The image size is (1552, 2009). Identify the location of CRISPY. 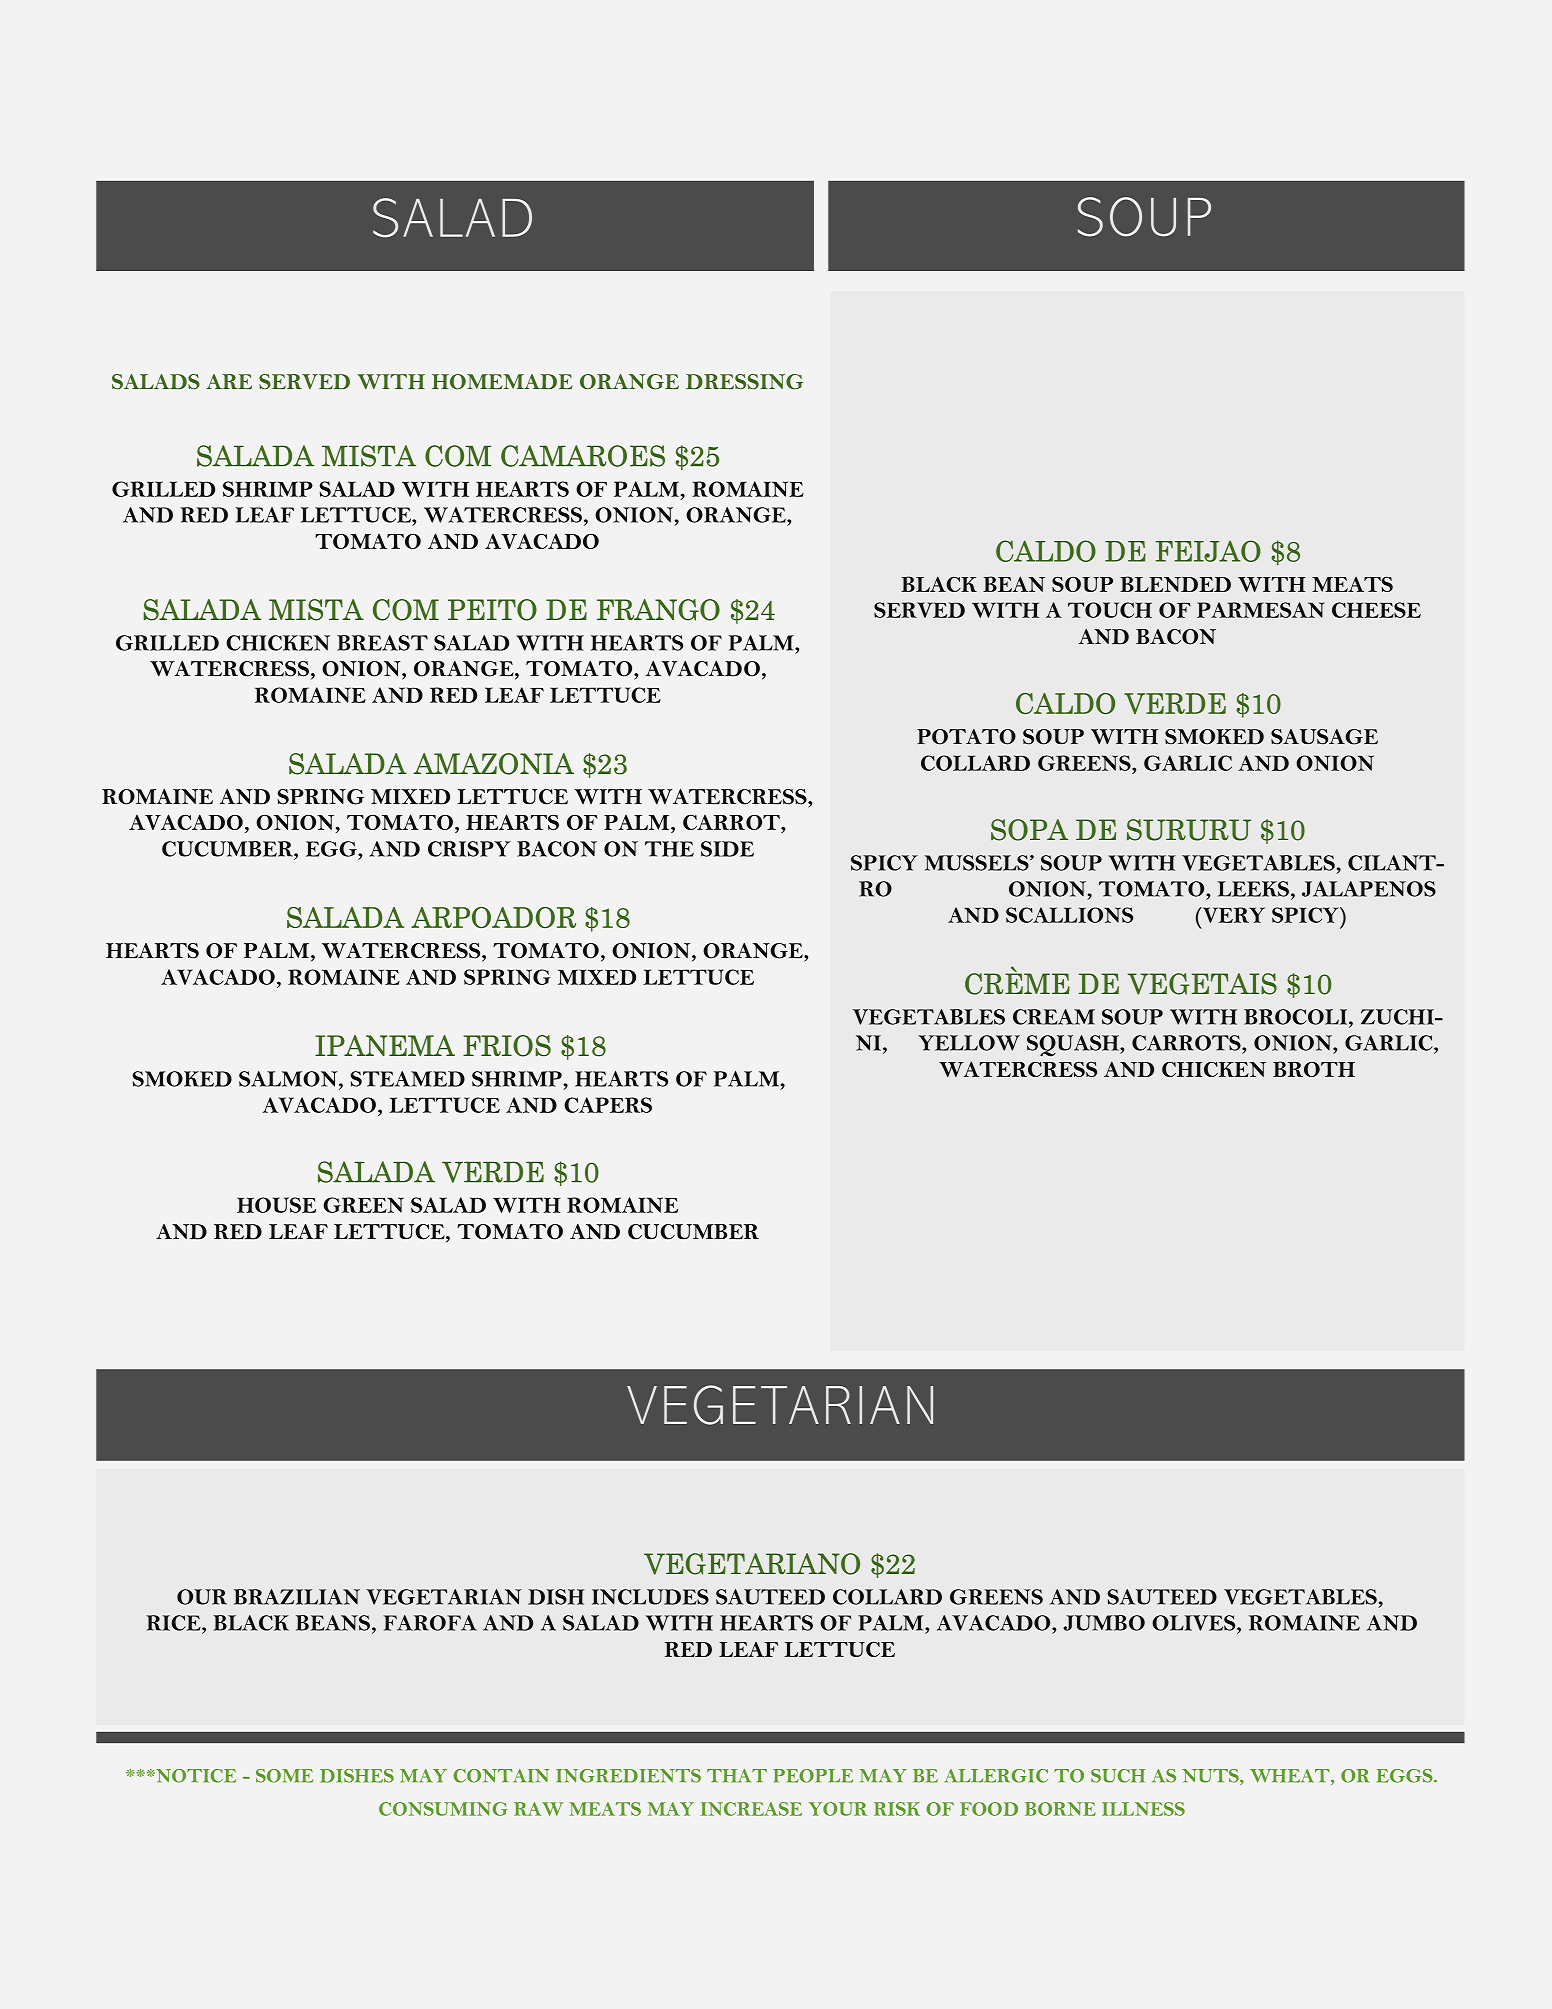
(469, 849).
